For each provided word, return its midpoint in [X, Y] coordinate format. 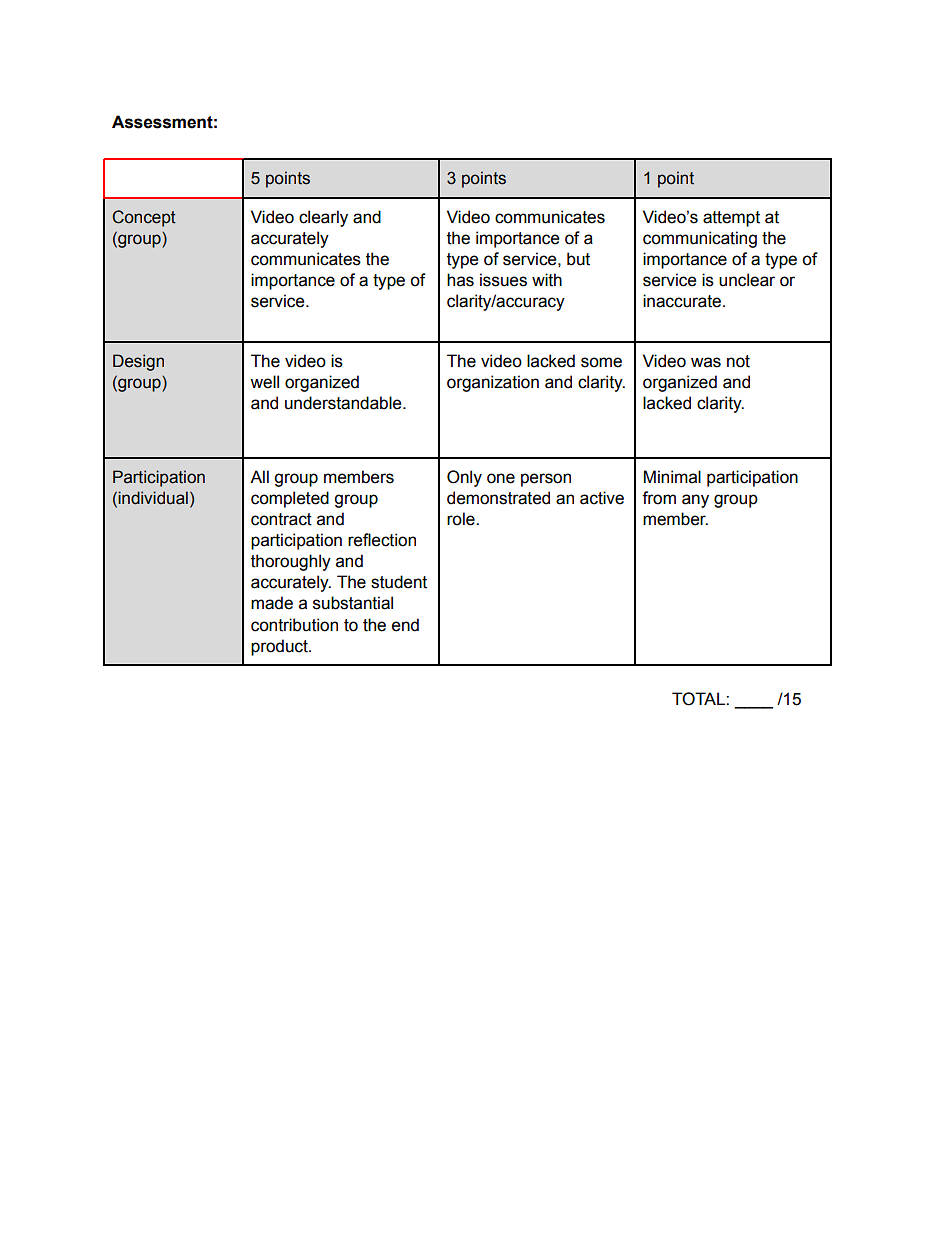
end [405, 625]
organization [493, 383]
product [280, 647]
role [462, 519]
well [264, 382]
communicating [700, 239]
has [460, 280]
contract [281, 519]
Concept [144, 218]
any [695, 501]
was [706, 362]
